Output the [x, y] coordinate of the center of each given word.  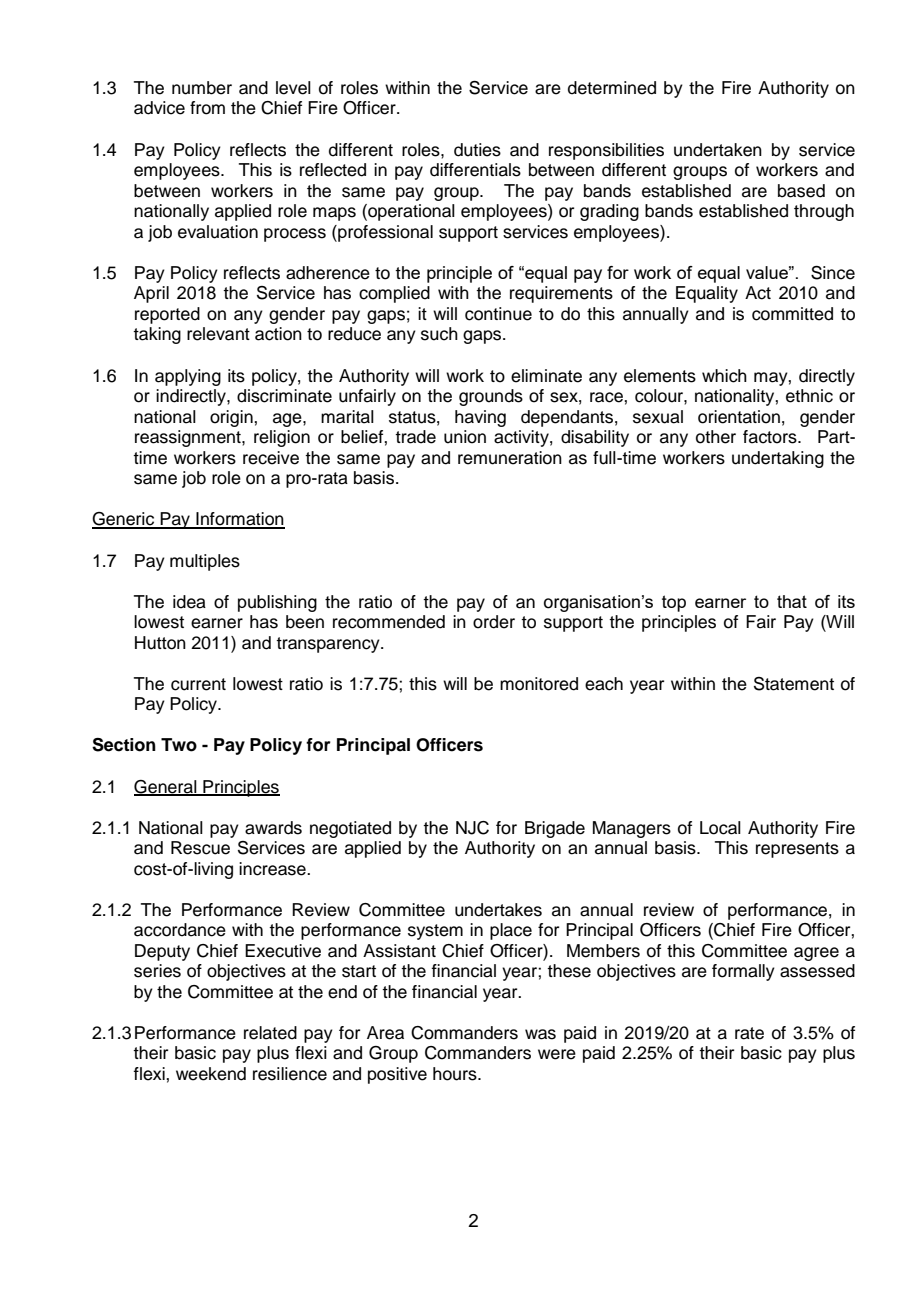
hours [456, 1074]
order [494, 622]
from [207, 108]
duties [477, 150]
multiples [205, 562]
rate [749, 1033]
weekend [211, 1074]
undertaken [718, 150]
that [792, 601]
